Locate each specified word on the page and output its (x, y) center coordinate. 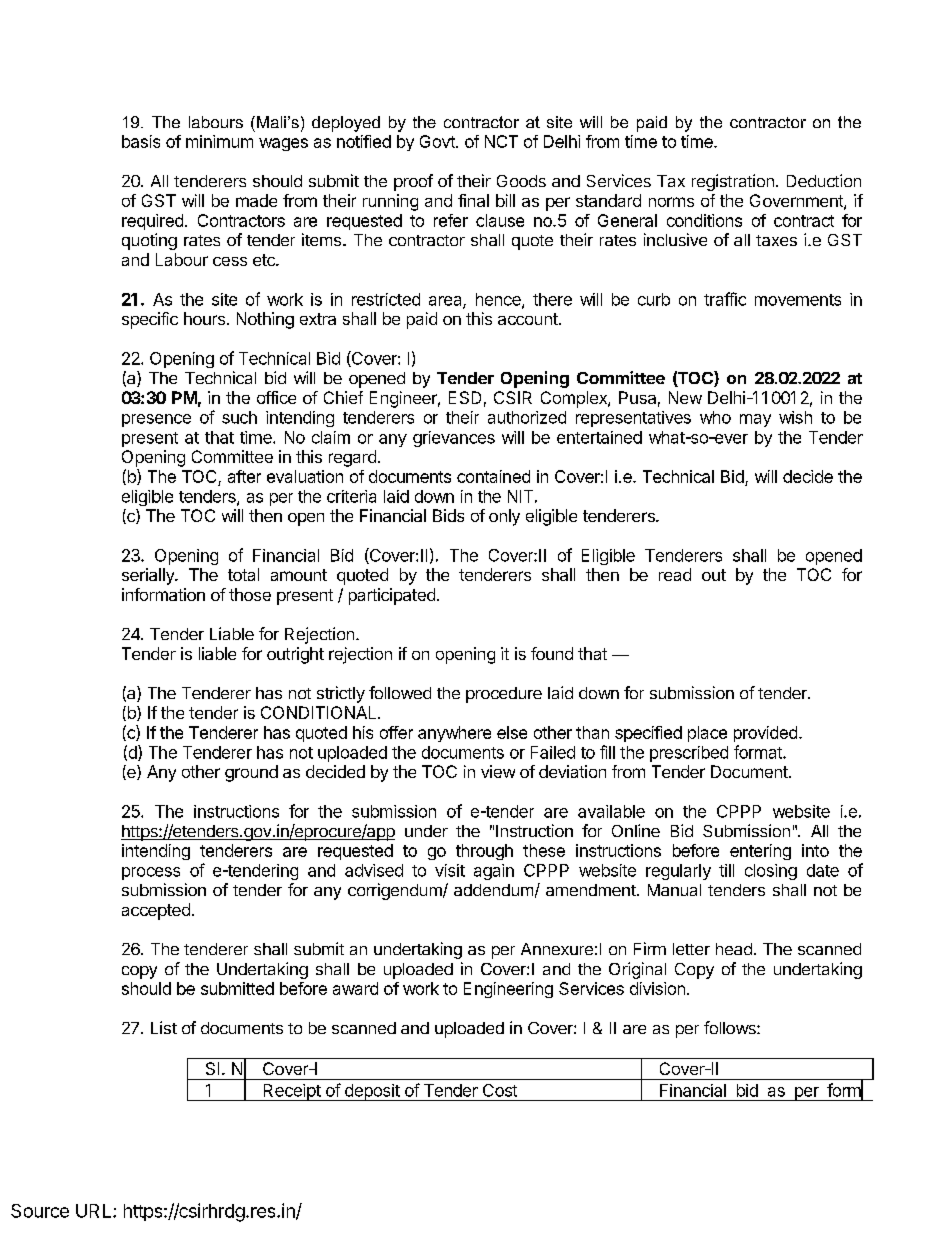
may (755, 420)
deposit (372, 1092)
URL (95, 1211)
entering (760, 852)
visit (450, 870)
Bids (448, 515)
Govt (438, 141)
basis (141, 141)
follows (731, 1027)
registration (733, 182)
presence (156, 420)
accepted (156, 911)
